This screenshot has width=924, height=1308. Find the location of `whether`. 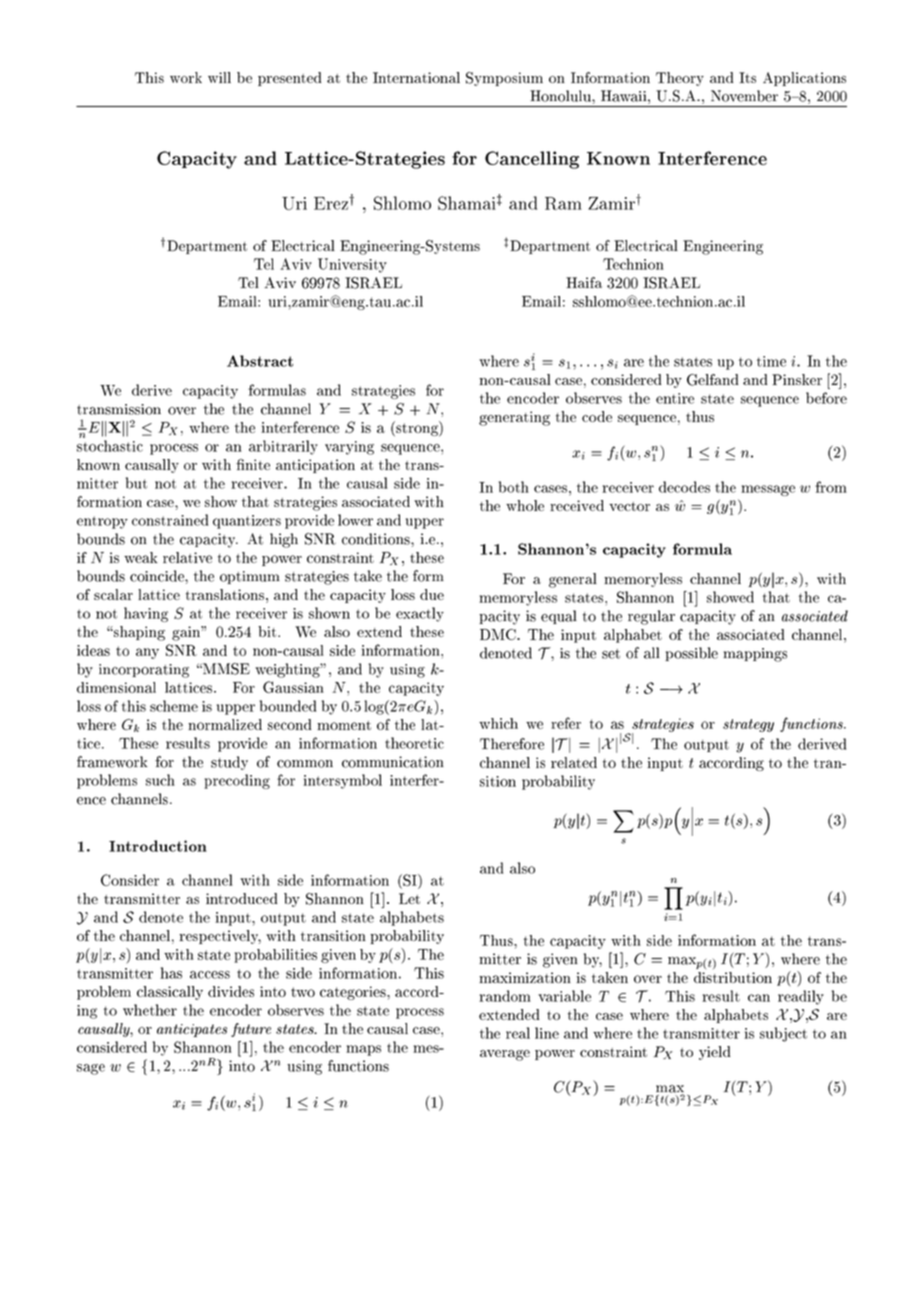

whether is located at coordinates (150, 1010).
